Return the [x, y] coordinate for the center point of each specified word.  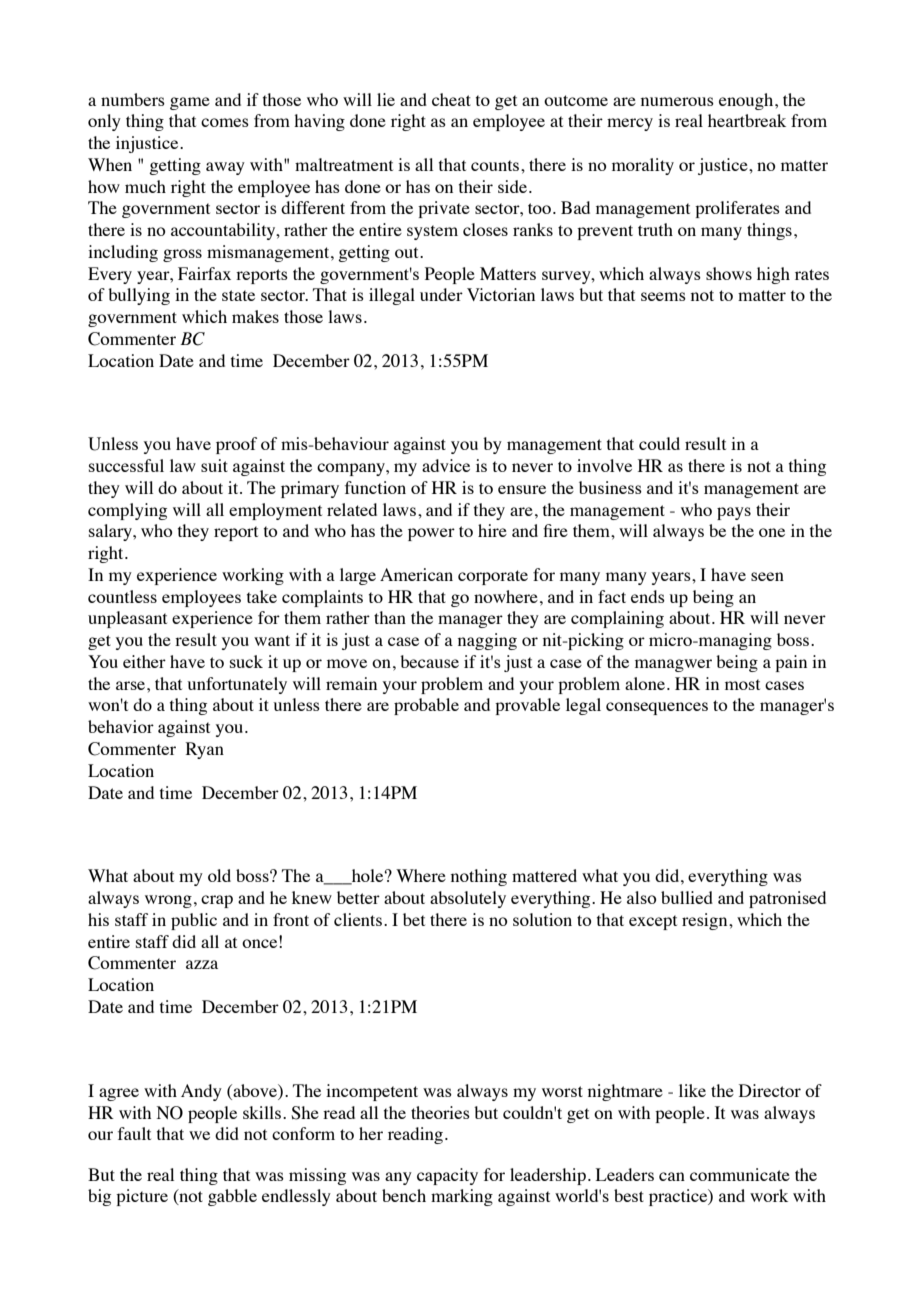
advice [446, 465]
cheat [451, 99]
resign [706, 921]
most [742, 684]
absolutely [468, 899]
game [190, 103]
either [144, 661]
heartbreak [747, 120]
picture [142, 1197]
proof [236, 445]
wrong [168, 901]
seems [663, 296]
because [429, 661]
